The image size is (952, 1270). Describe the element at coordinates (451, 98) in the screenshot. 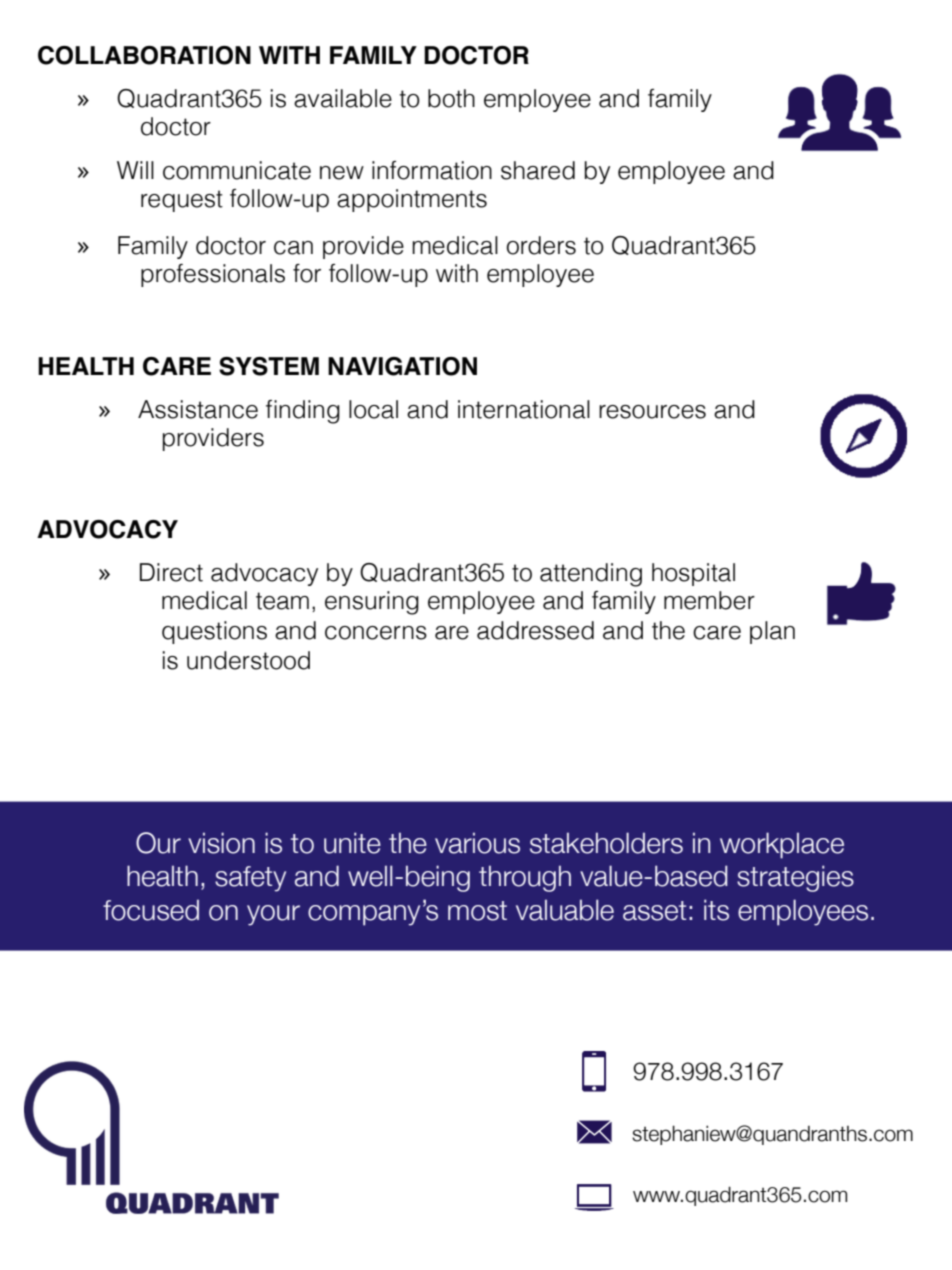

I see `both` at that location.
